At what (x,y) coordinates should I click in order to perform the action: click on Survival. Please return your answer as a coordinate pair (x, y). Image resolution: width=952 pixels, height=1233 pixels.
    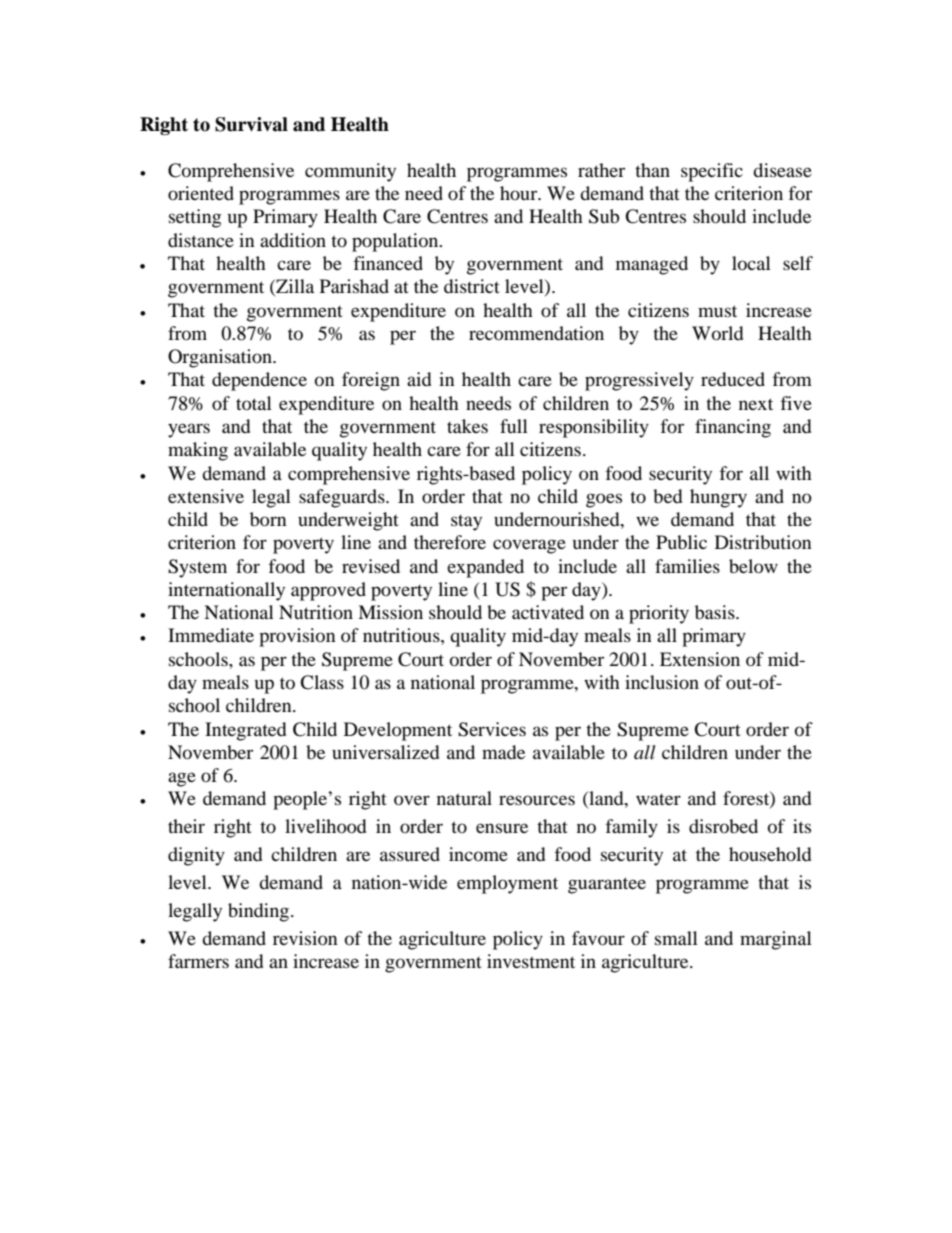
    Looking at the image, I should click on (251, 124).
